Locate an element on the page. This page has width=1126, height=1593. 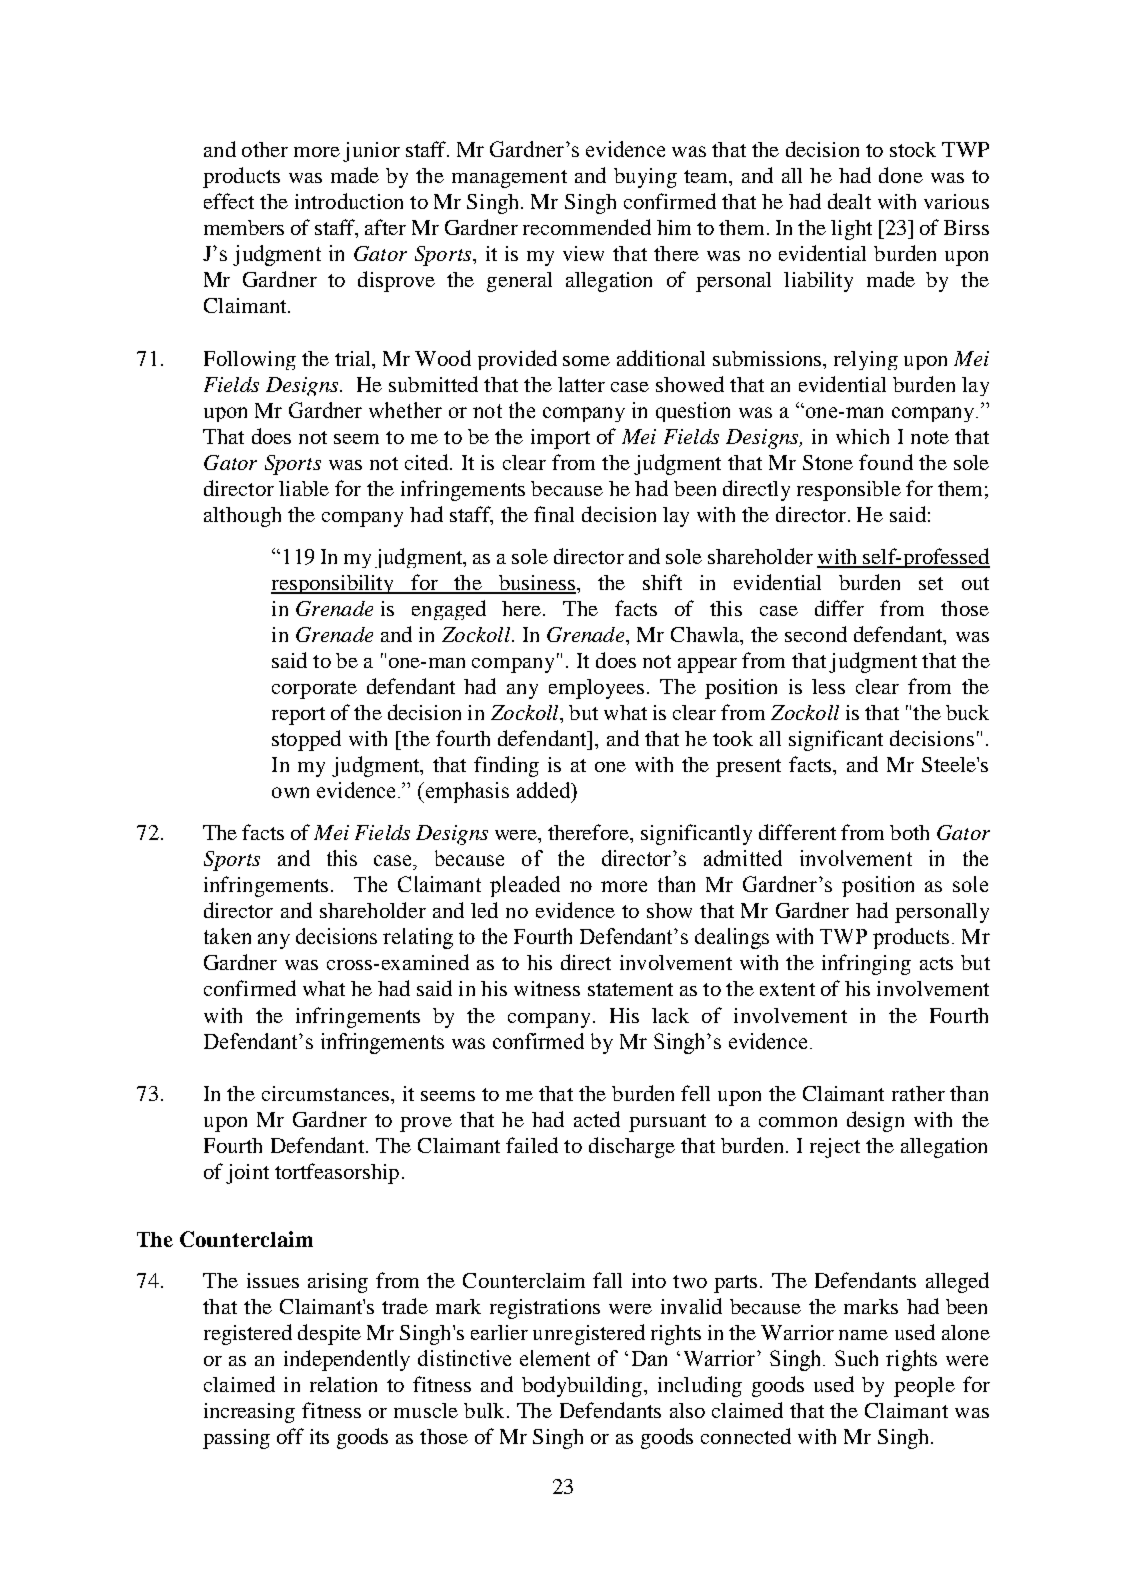
shift is located at coordinates (662, 582).
